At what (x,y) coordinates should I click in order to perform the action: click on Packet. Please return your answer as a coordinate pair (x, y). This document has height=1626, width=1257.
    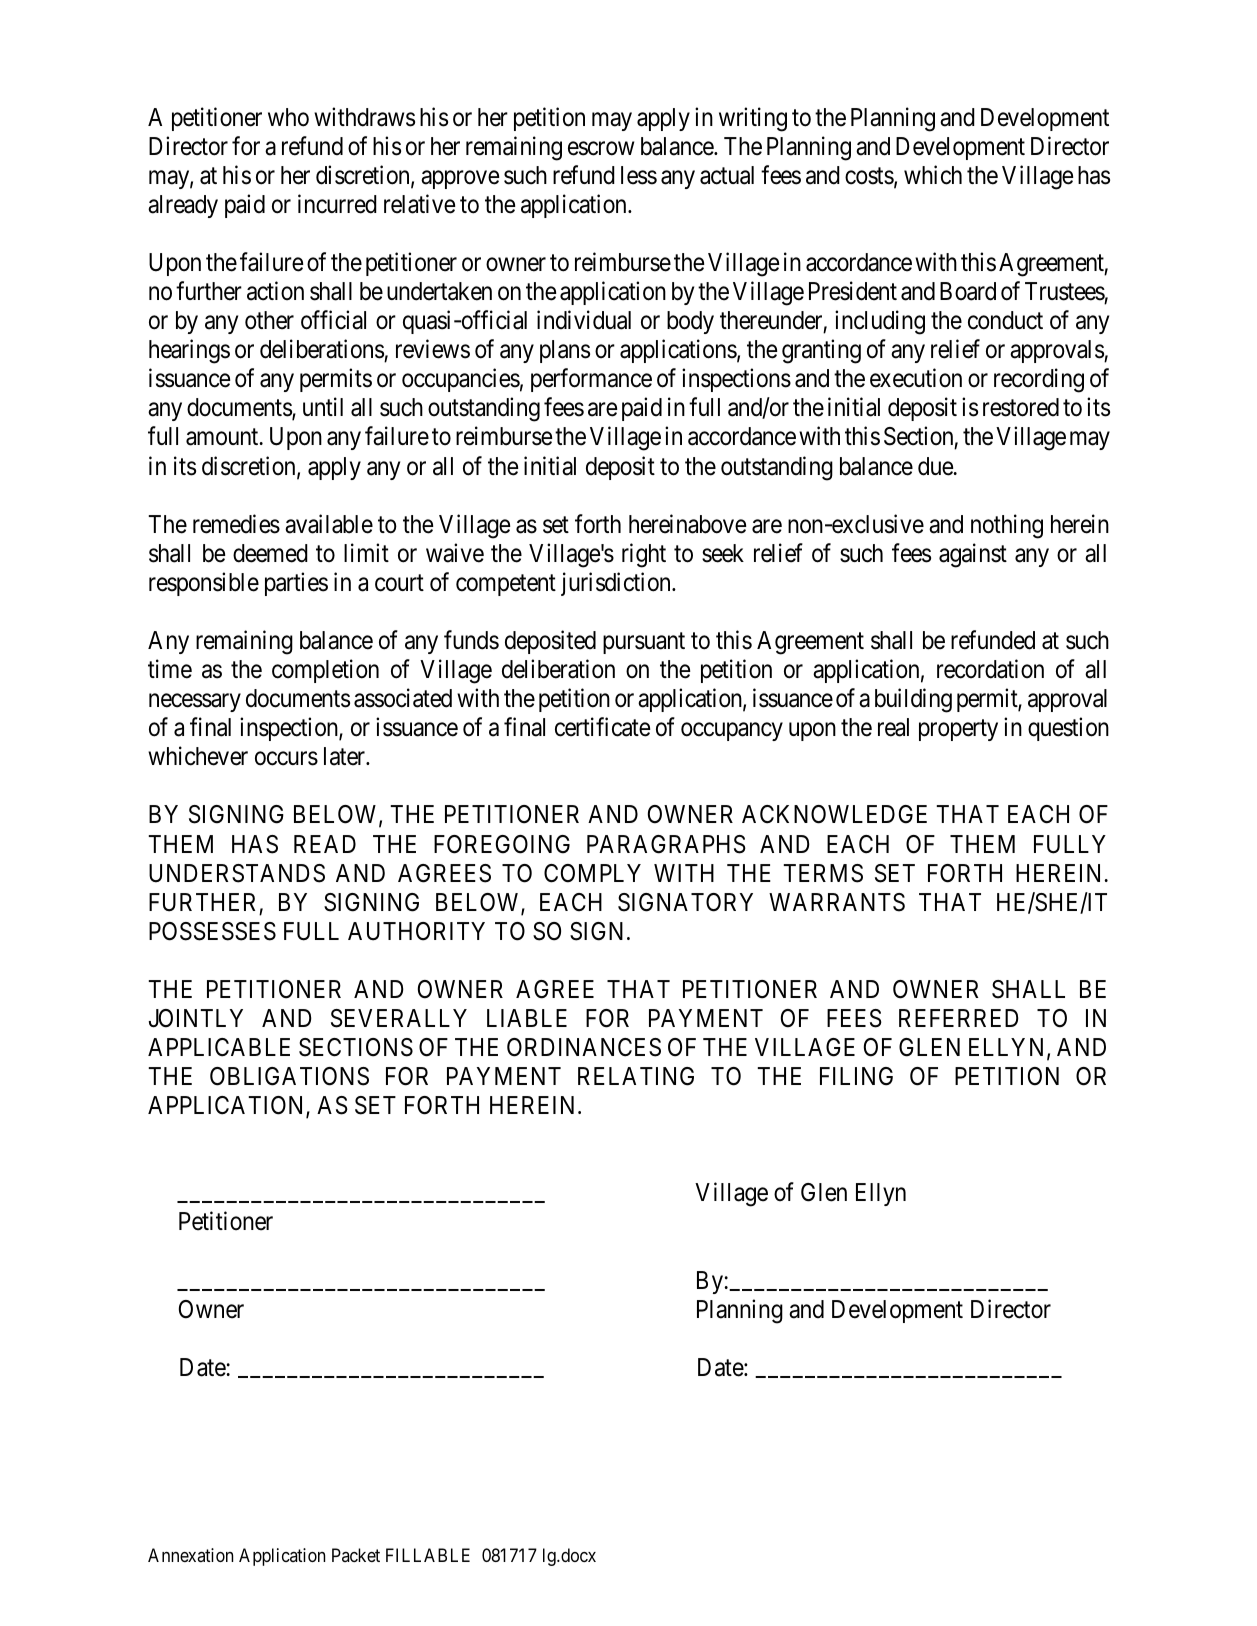
    Looking at the image, I should click on (356, 1555).
